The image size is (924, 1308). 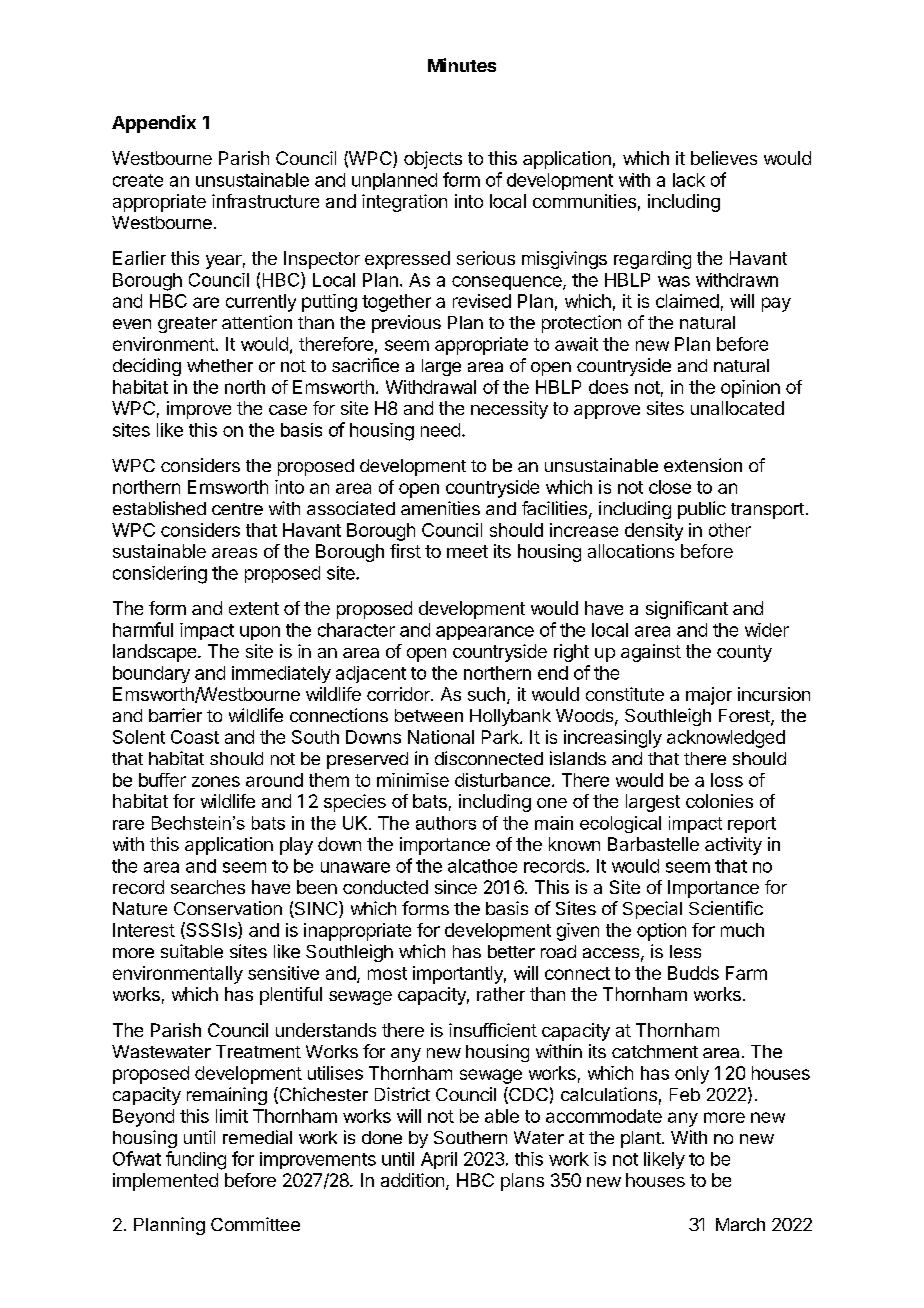 What do you see at coordinates (687, 610) in the page?
I see `significant` at bounding box center [687, 610].
